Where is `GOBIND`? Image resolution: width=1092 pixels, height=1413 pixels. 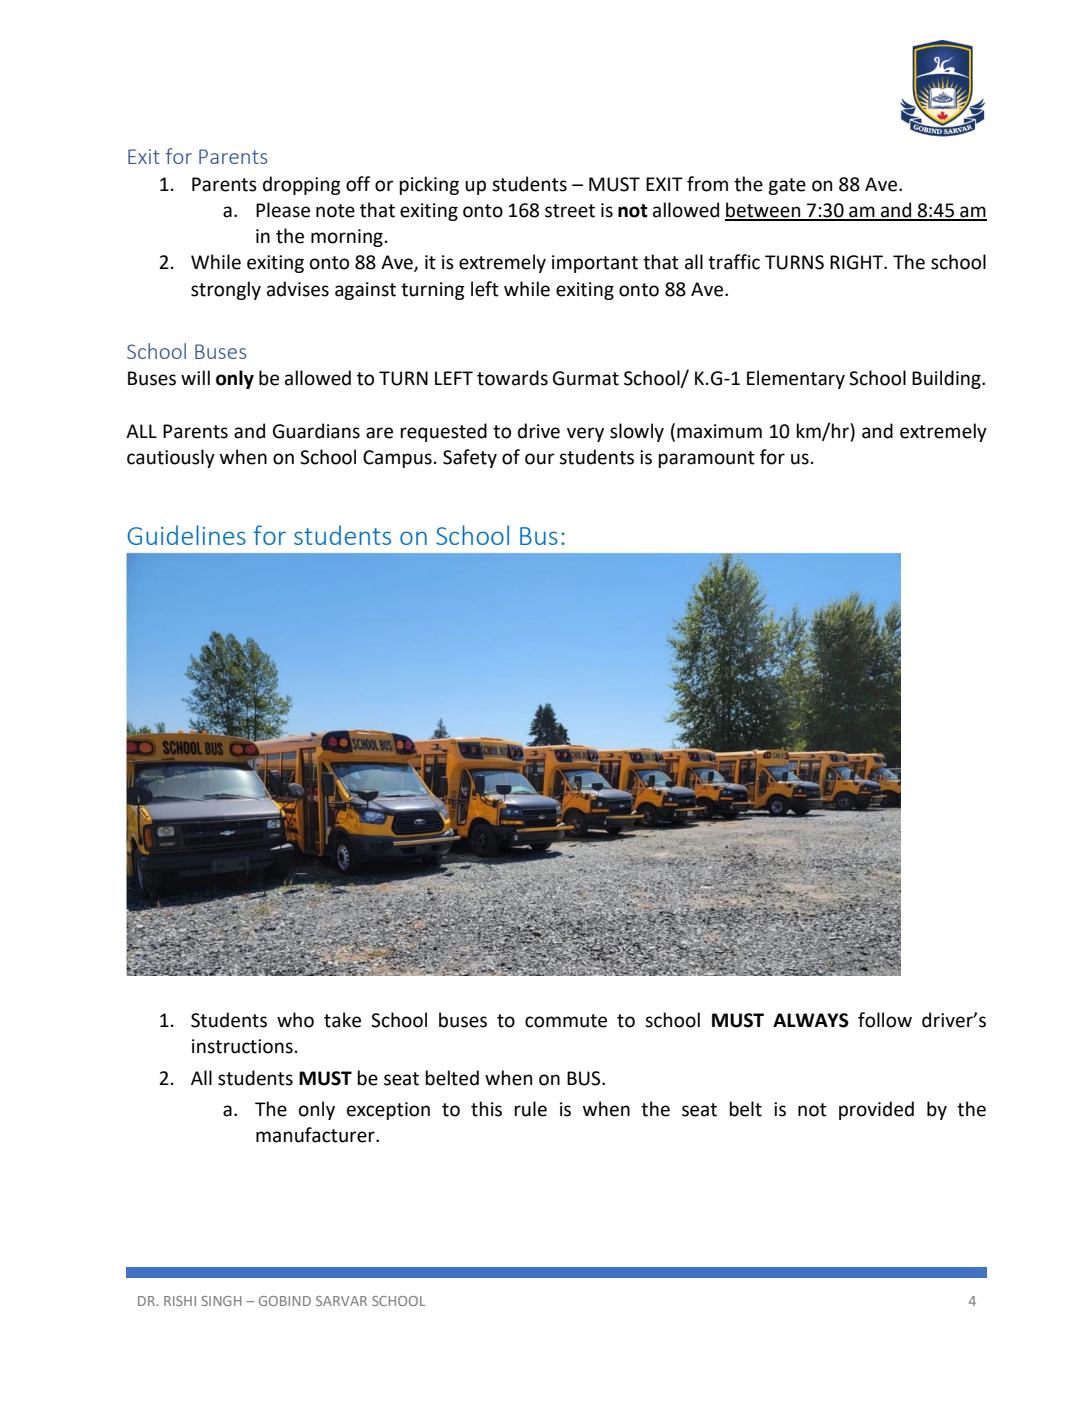
GOBIND is located at coordinates (285, 1301).
